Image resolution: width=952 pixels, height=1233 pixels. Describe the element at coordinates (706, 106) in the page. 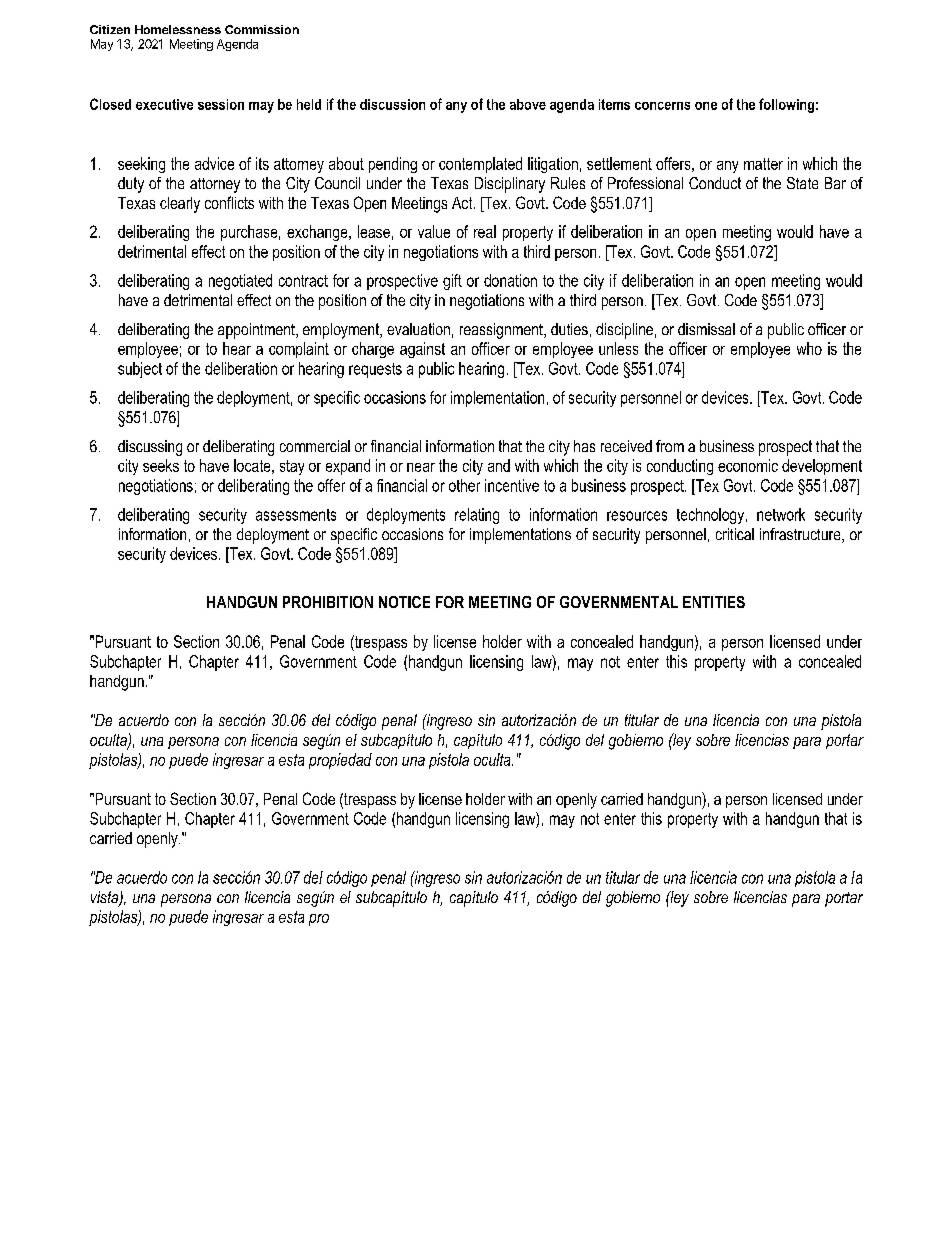

I see `one` at that location.
